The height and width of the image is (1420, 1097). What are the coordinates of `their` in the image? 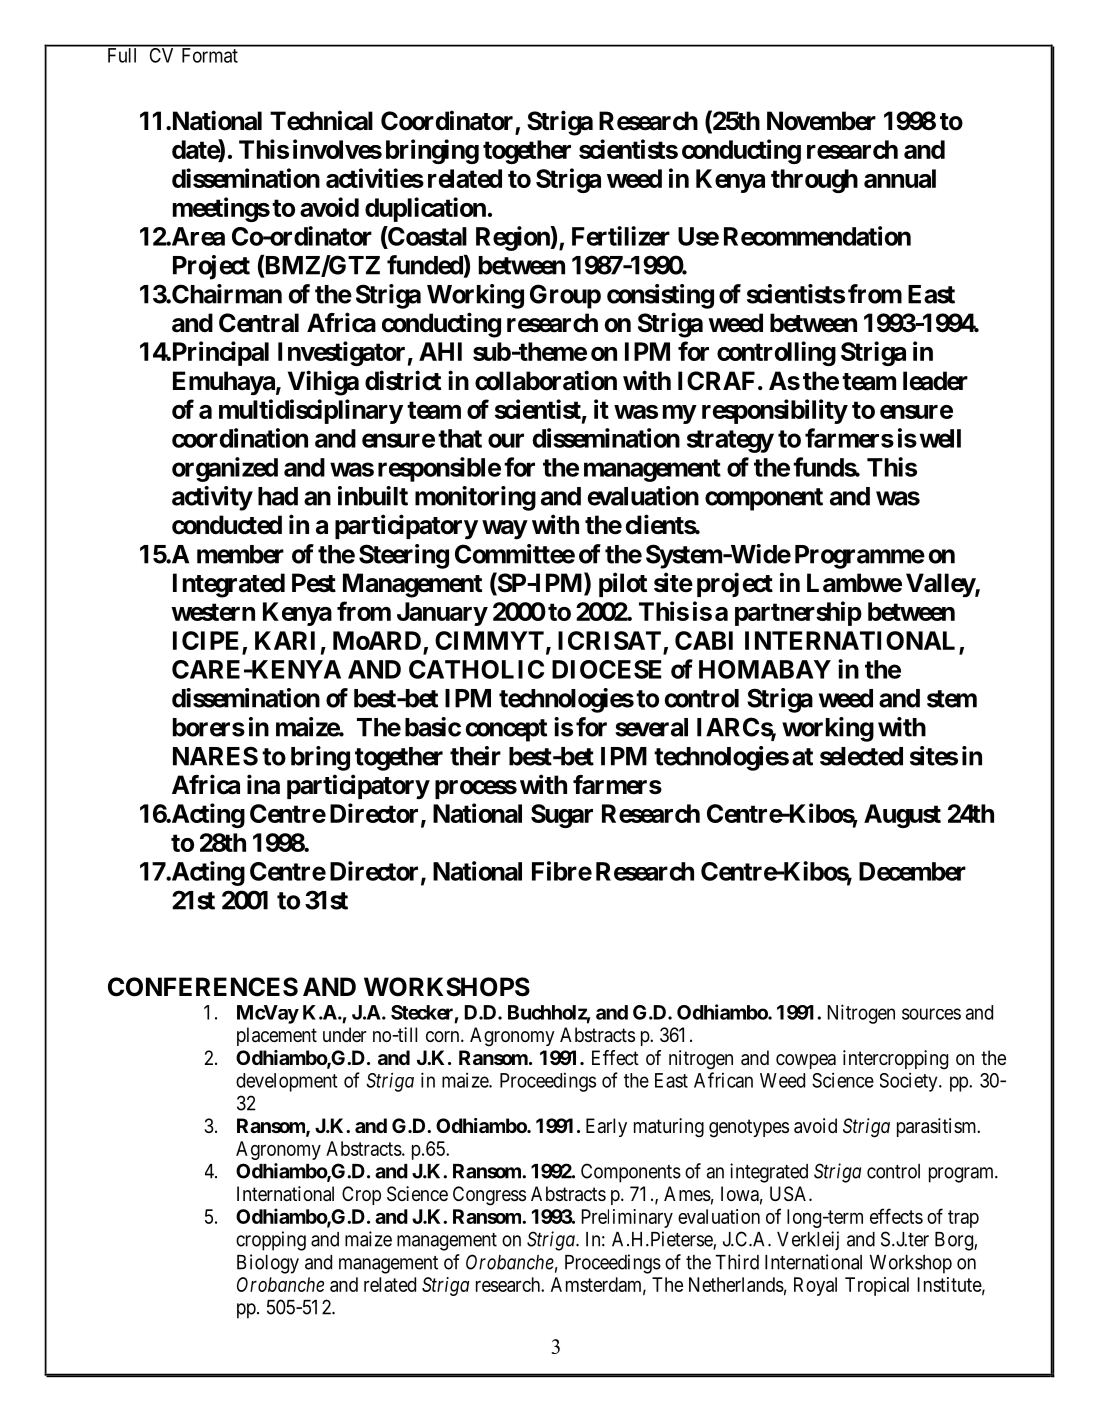 It's located at (475, 756).
